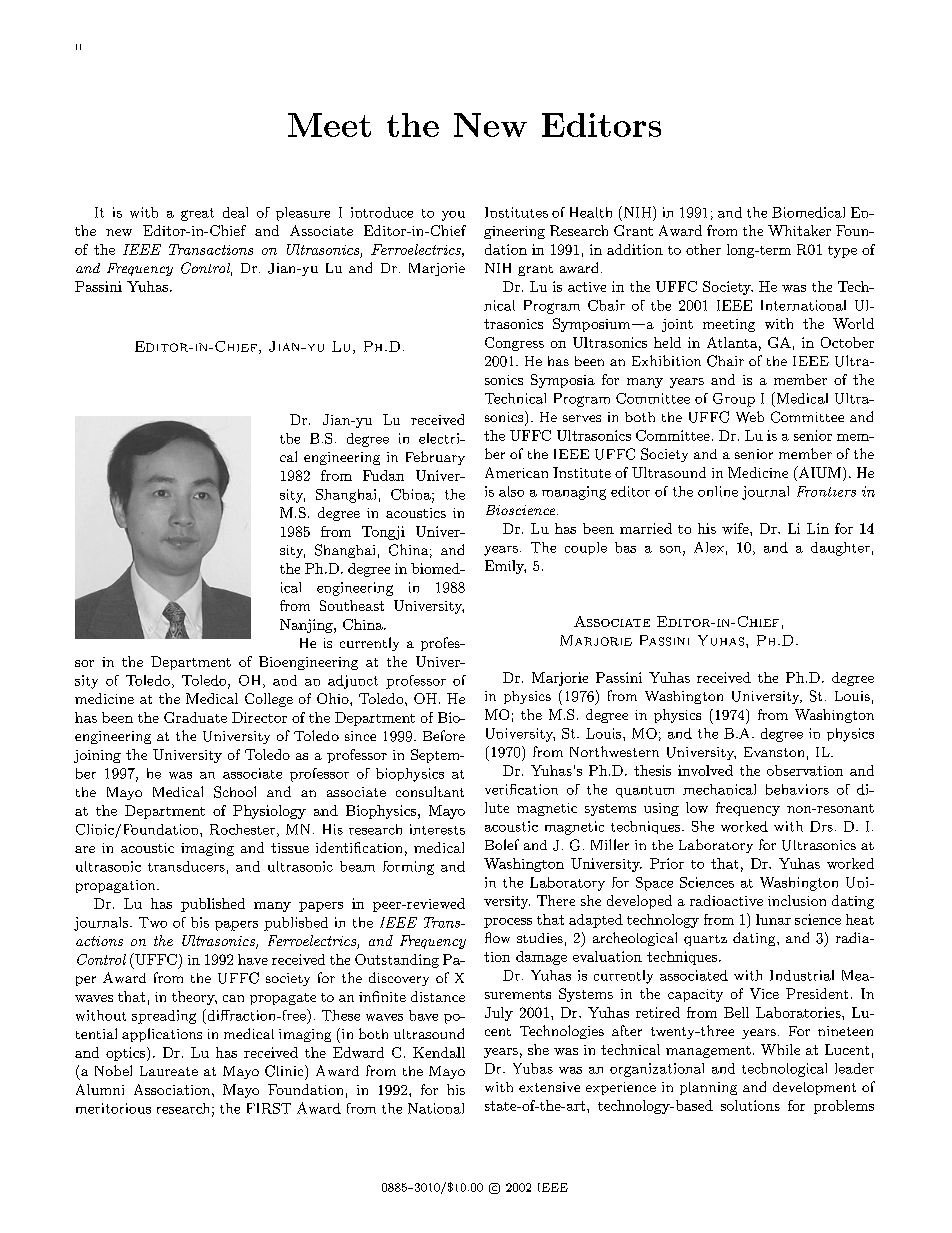 This page has width=952, height=1233. What do you see at coordinates (774, 752) in the page?
I see `Evanston` at bounding box center [774, 752].
